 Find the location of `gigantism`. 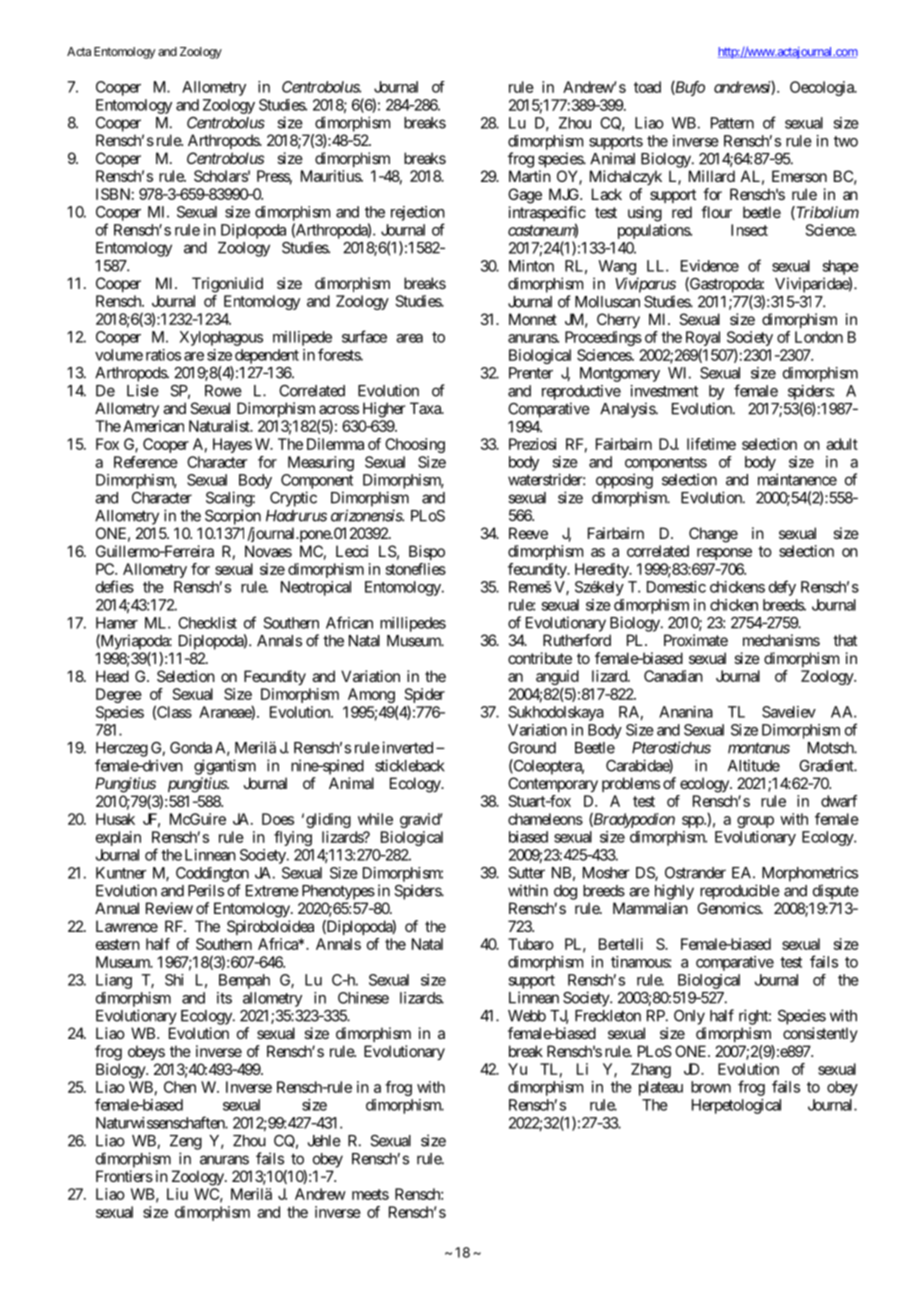

gigantism is located at coordinates (225, 767).
